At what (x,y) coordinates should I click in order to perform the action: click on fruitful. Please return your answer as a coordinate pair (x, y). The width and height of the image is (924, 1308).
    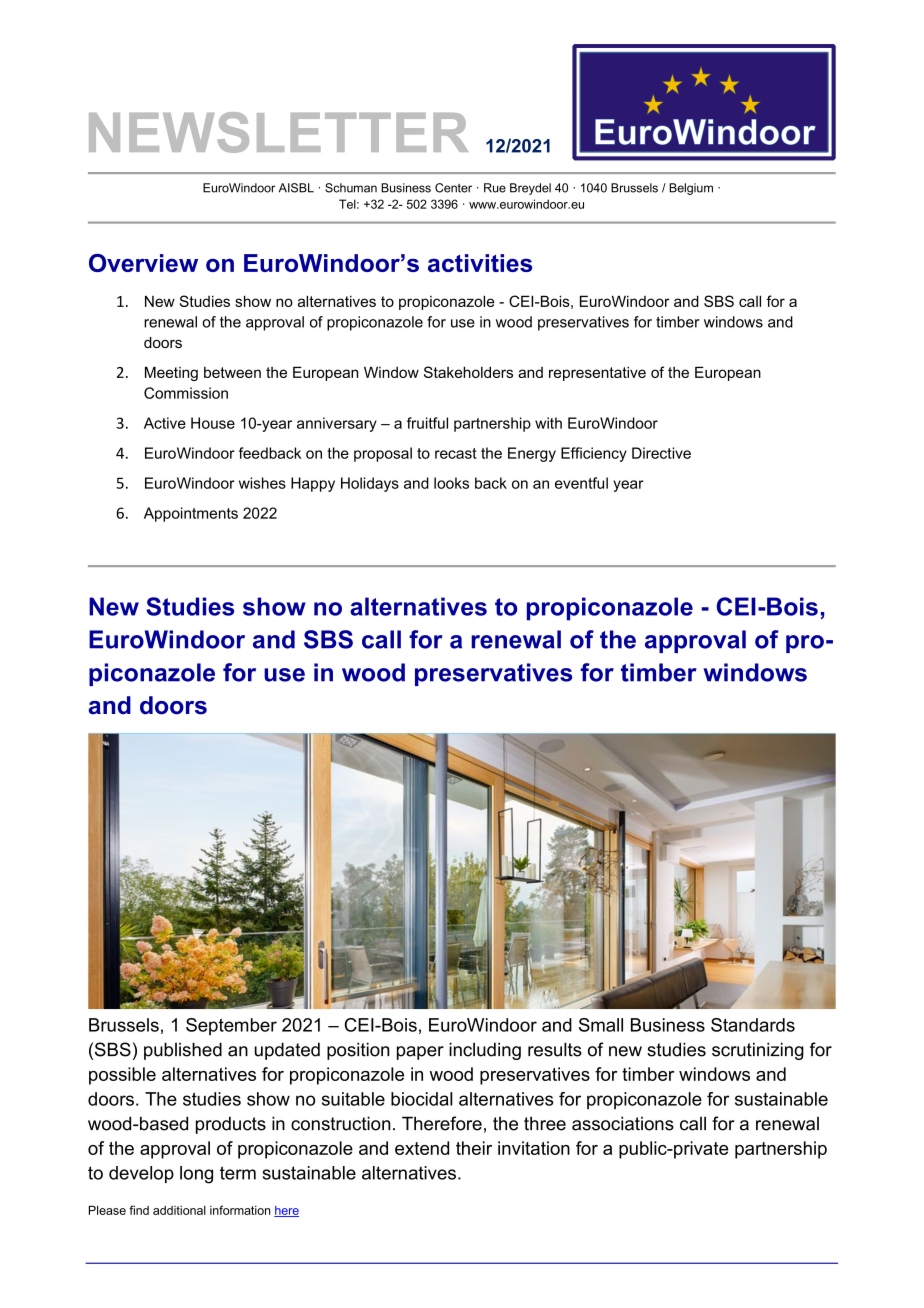
    Looking at the image, I should click on (427, 423).
